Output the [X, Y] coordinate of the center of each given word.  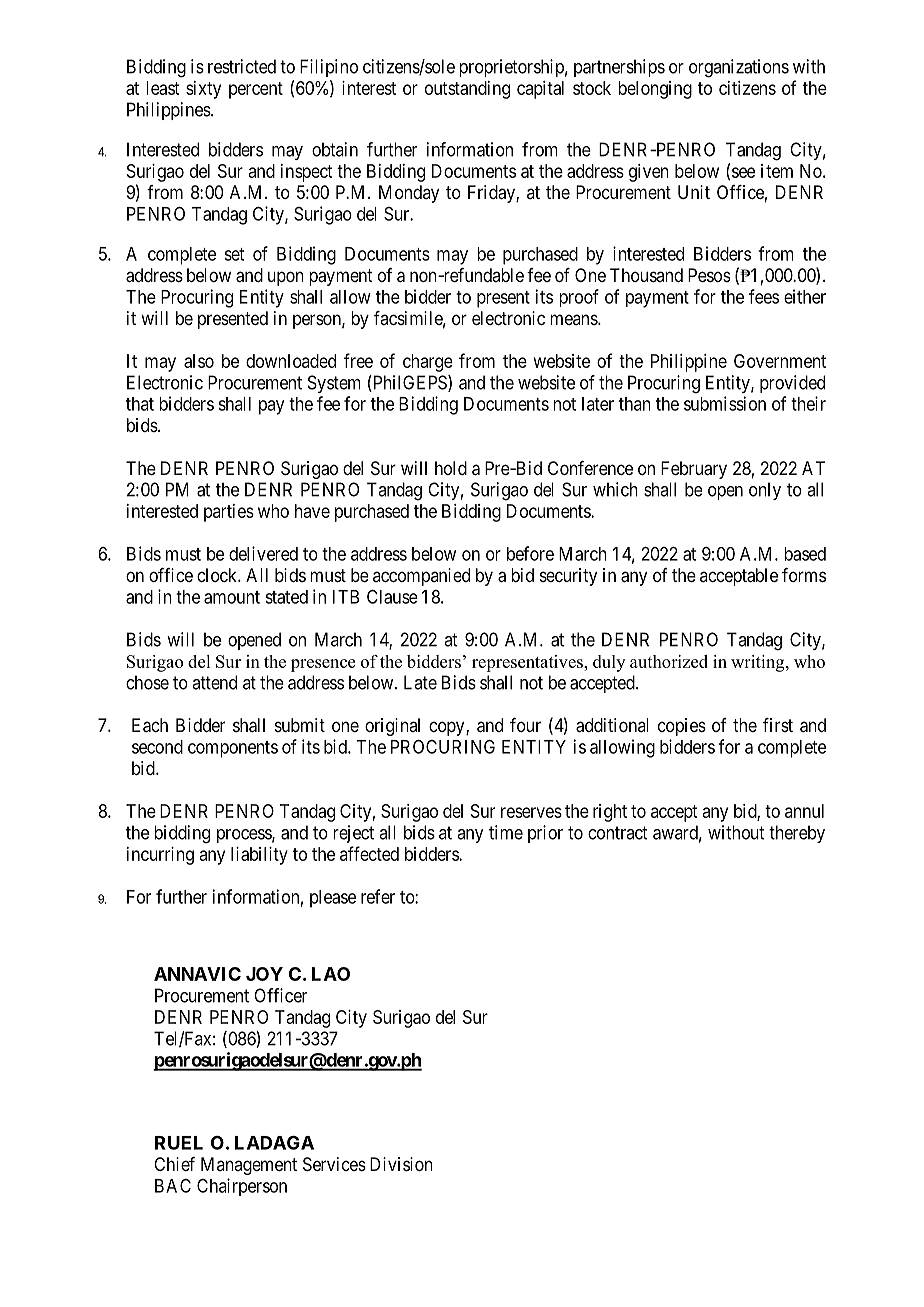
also [199, 361]
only [765, 491]
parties [229, 513]
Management [249, 1166]
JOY [264, 974]
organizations [739, 68]
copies [682, 727]
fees [764, 296]
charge [428, 363]
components [233, 749]
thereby [797, 834]
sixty [203, 90]
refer [378, 896]
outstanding [467, 90]
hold [451, 468]
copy [448, 728]
